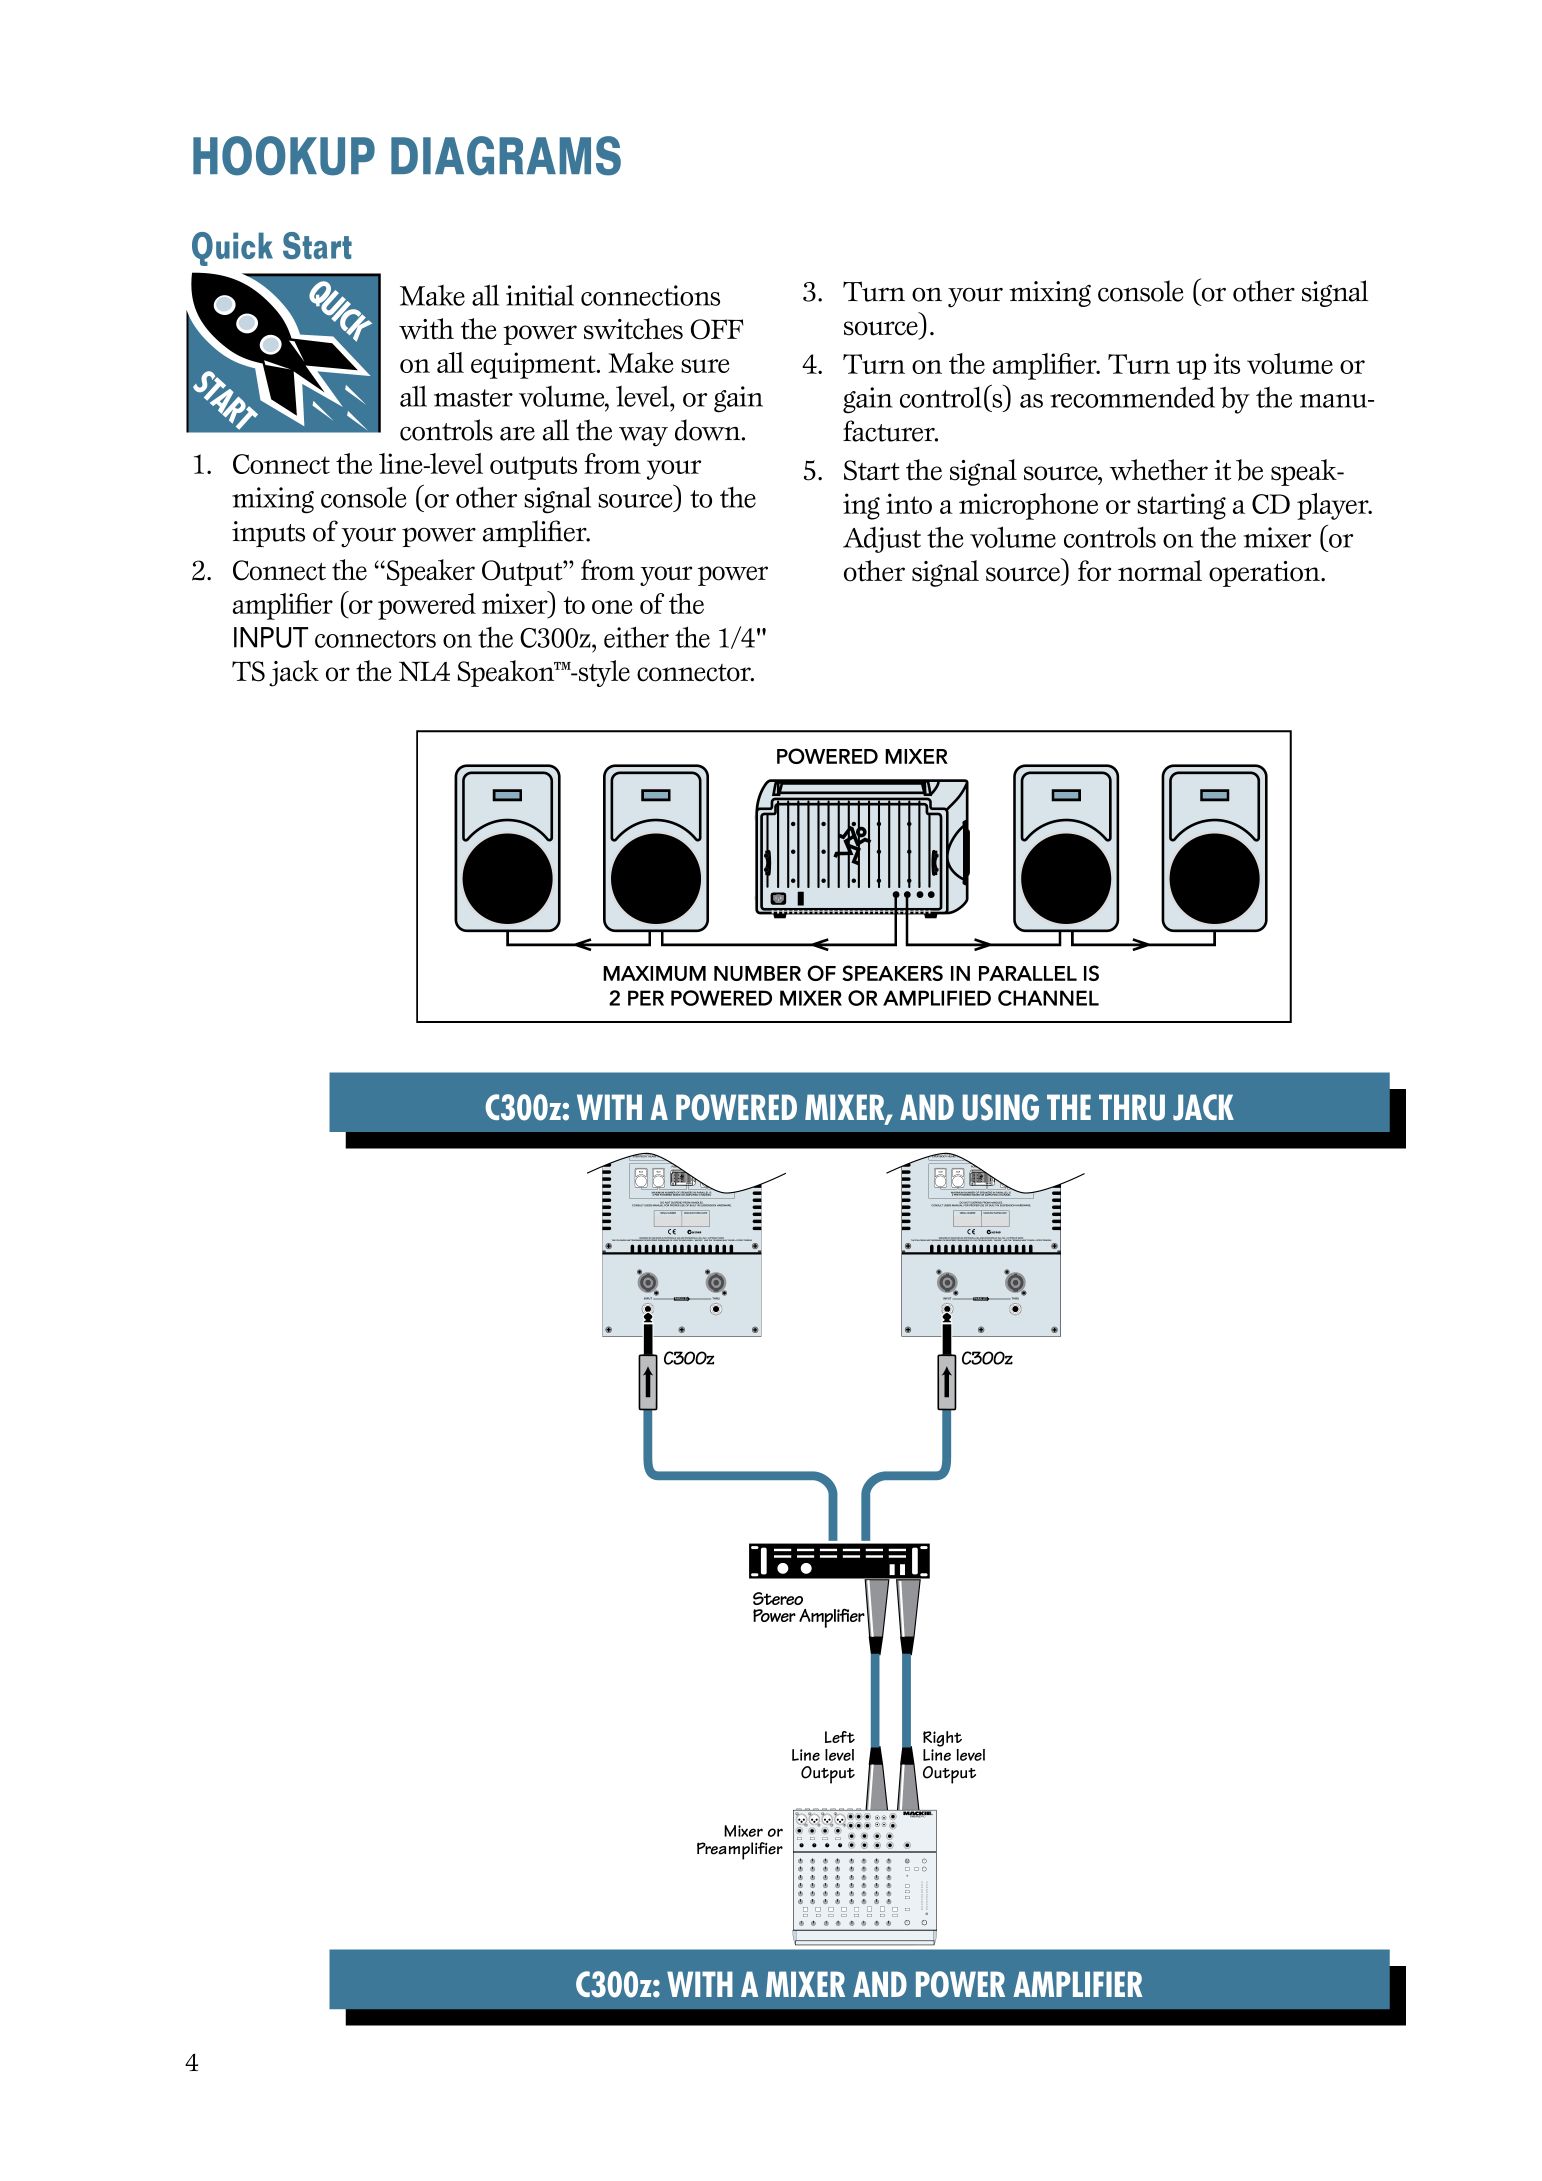  Describe the element at coordinates (636, 637) in the document. I see `either` at that location.
